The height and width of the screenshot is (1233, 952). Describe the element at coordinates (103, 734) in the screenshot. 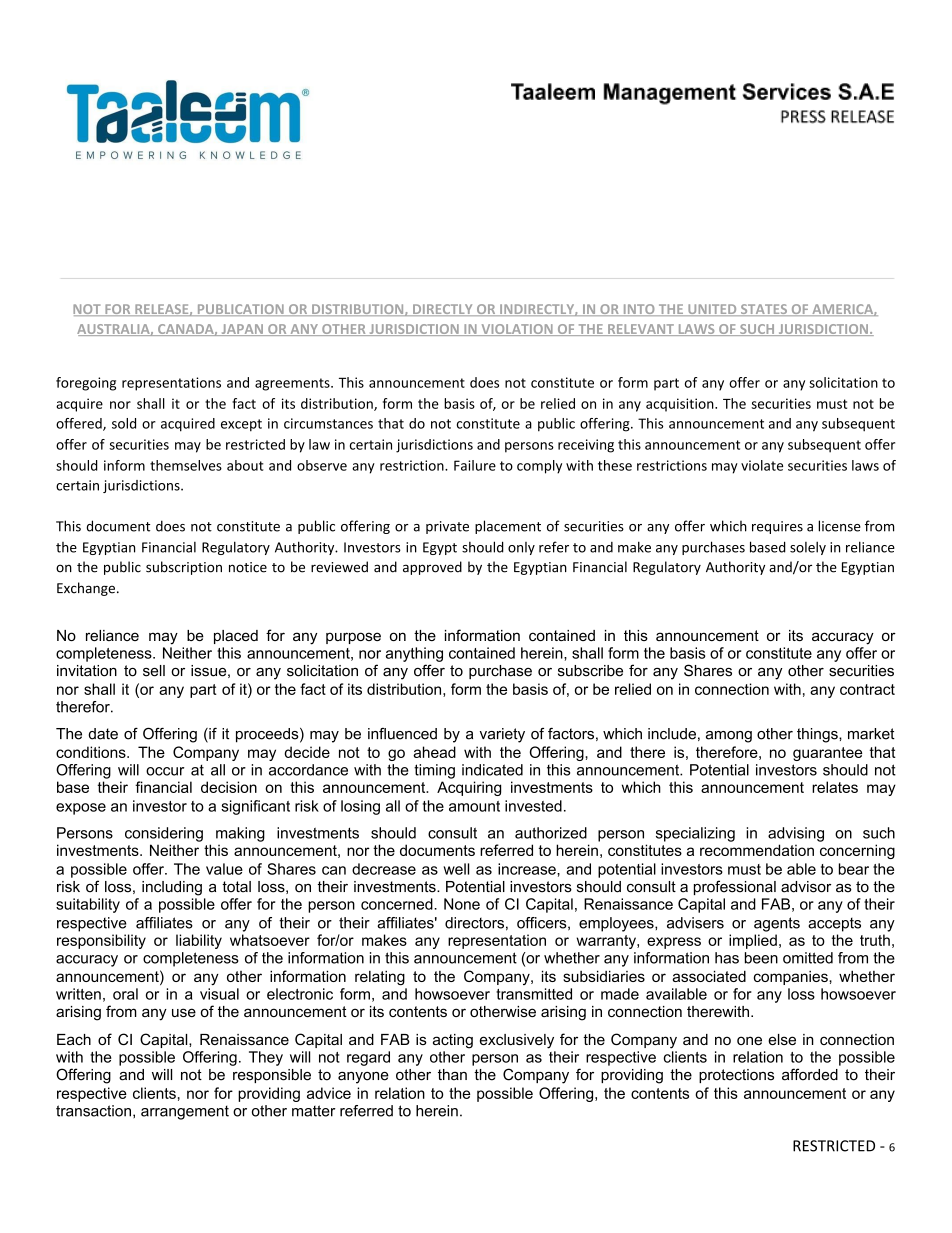

I see `date` at that location.
